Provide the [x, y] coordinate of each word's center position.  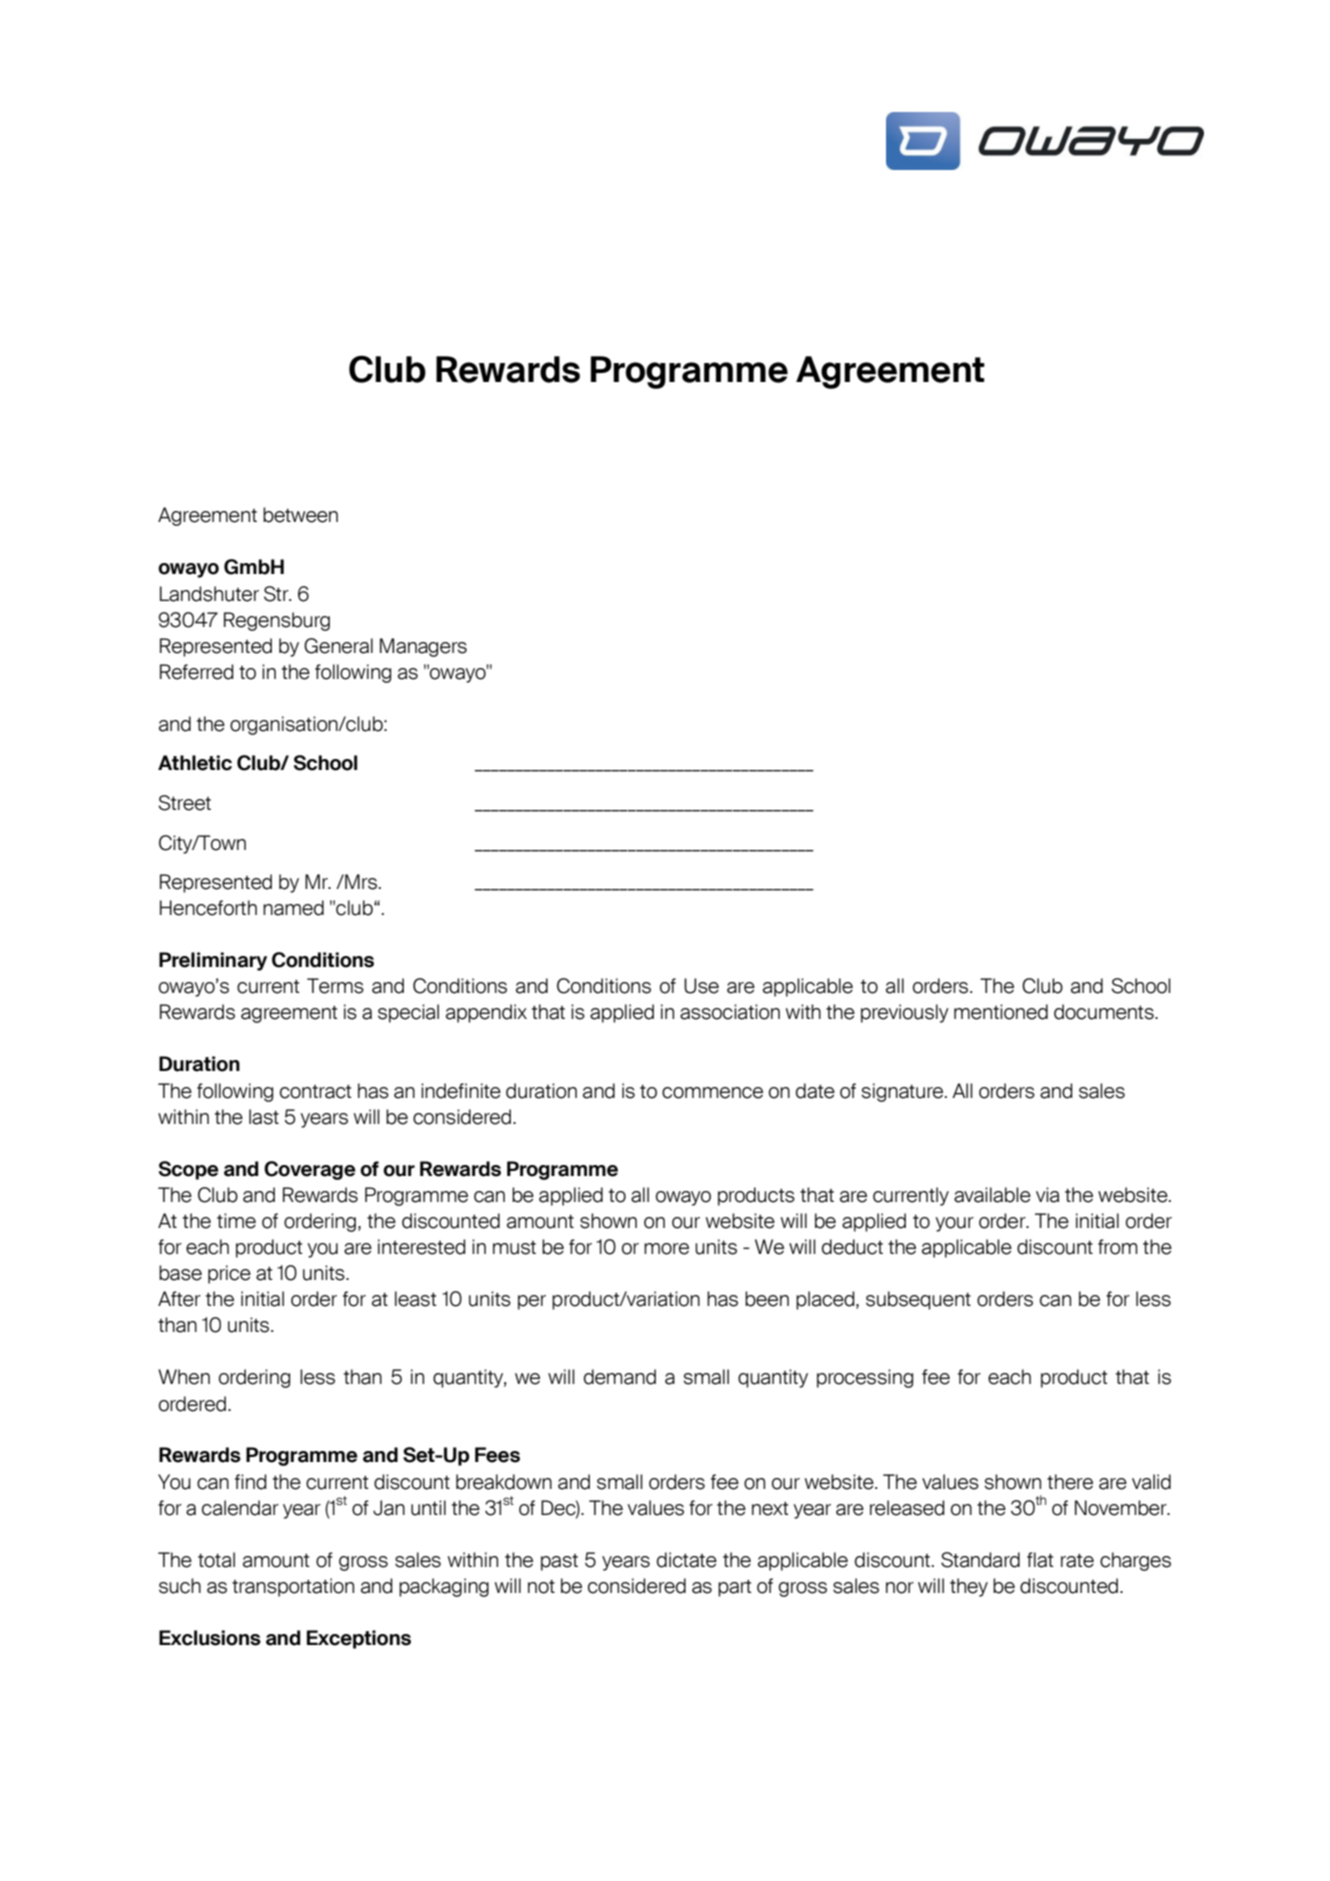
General [338, 646]
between [300, 515]
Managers [423, 647]
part [735, 1588]
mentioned [1001, 1012]
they [969, 1587]
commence [712, 1093]
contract [316, 1092]
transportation [293, 1587]
